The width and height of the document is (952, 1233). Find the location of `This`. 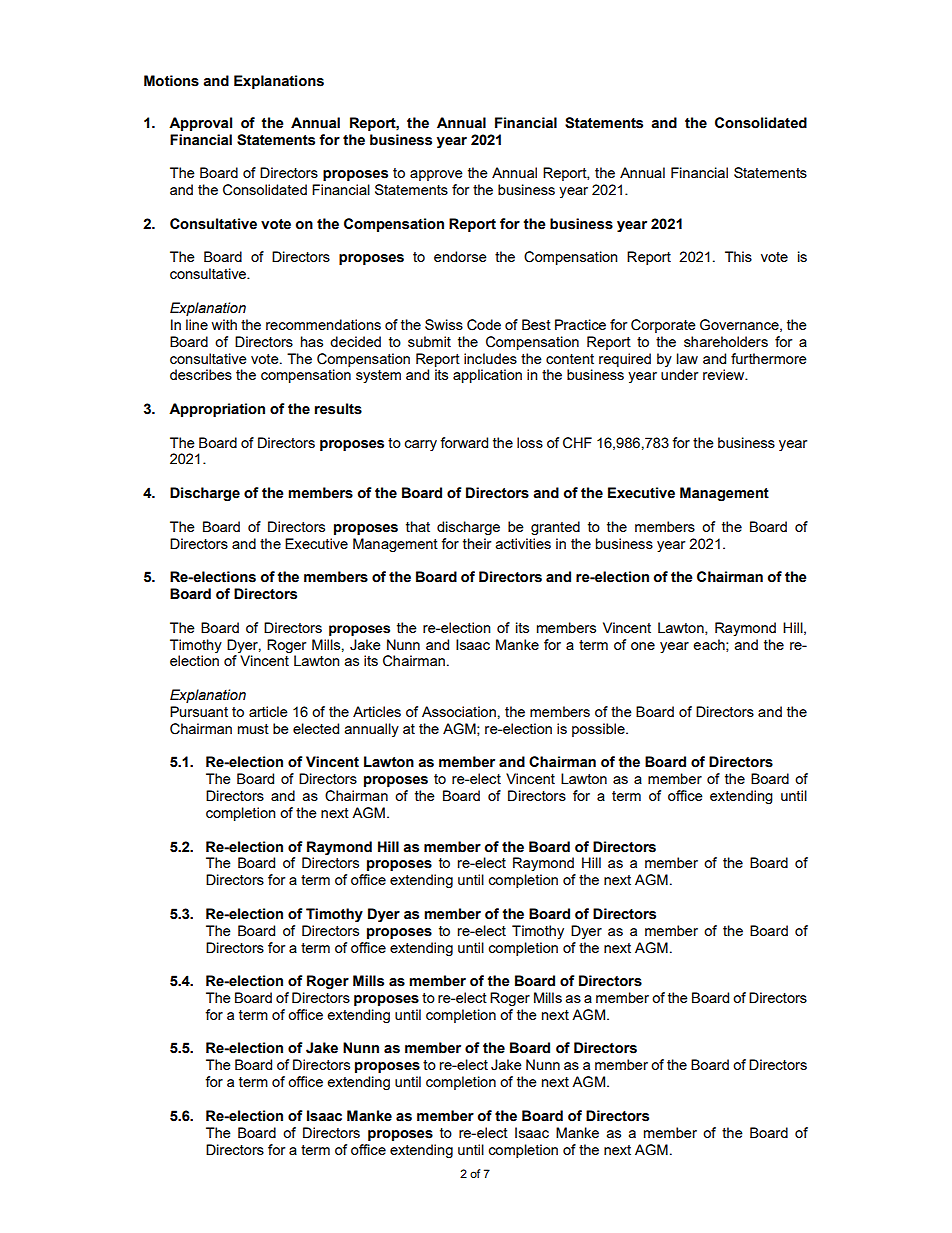

This is located at coordinates (738, 256).
